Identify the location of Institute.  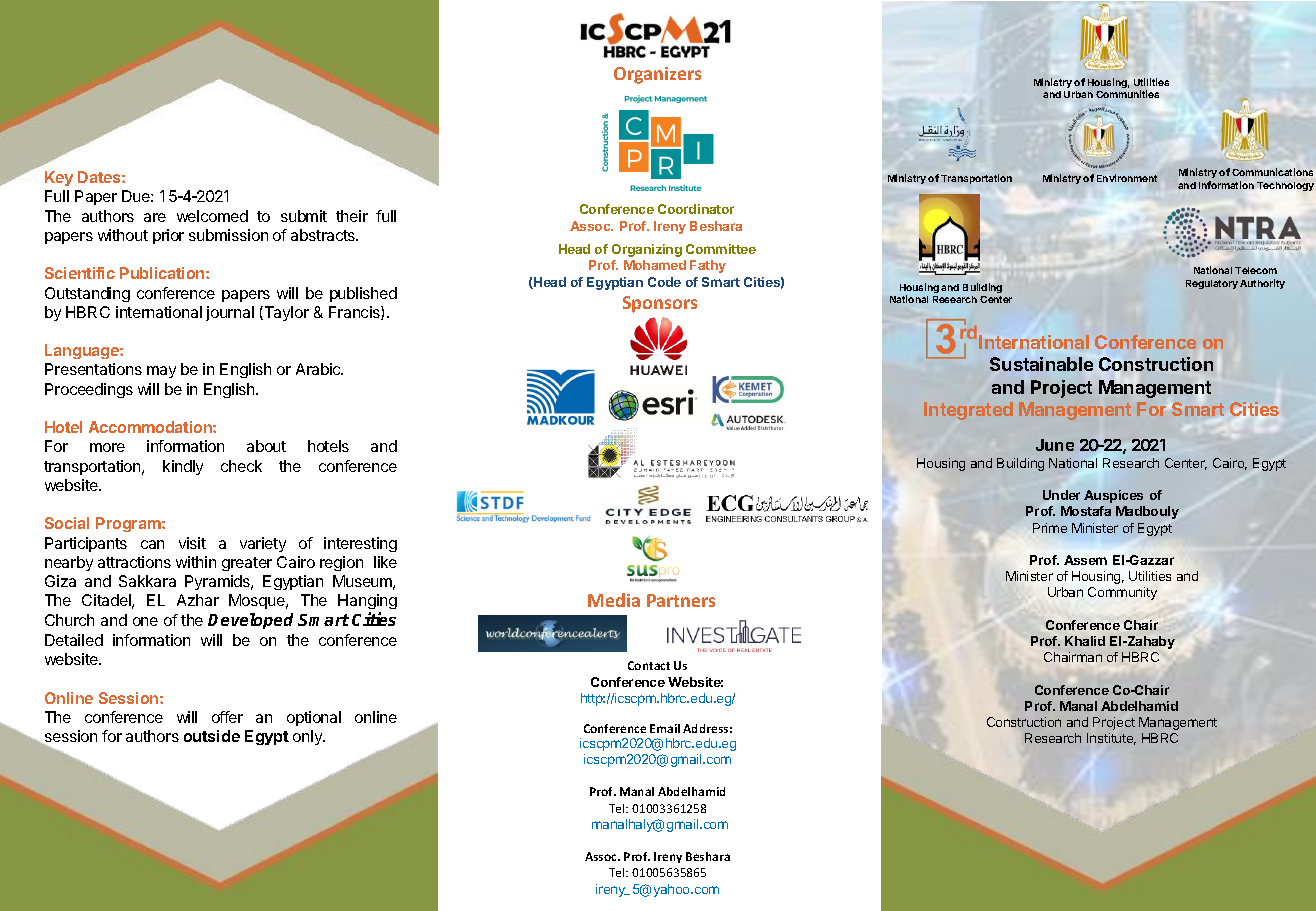
(1111, 739).
